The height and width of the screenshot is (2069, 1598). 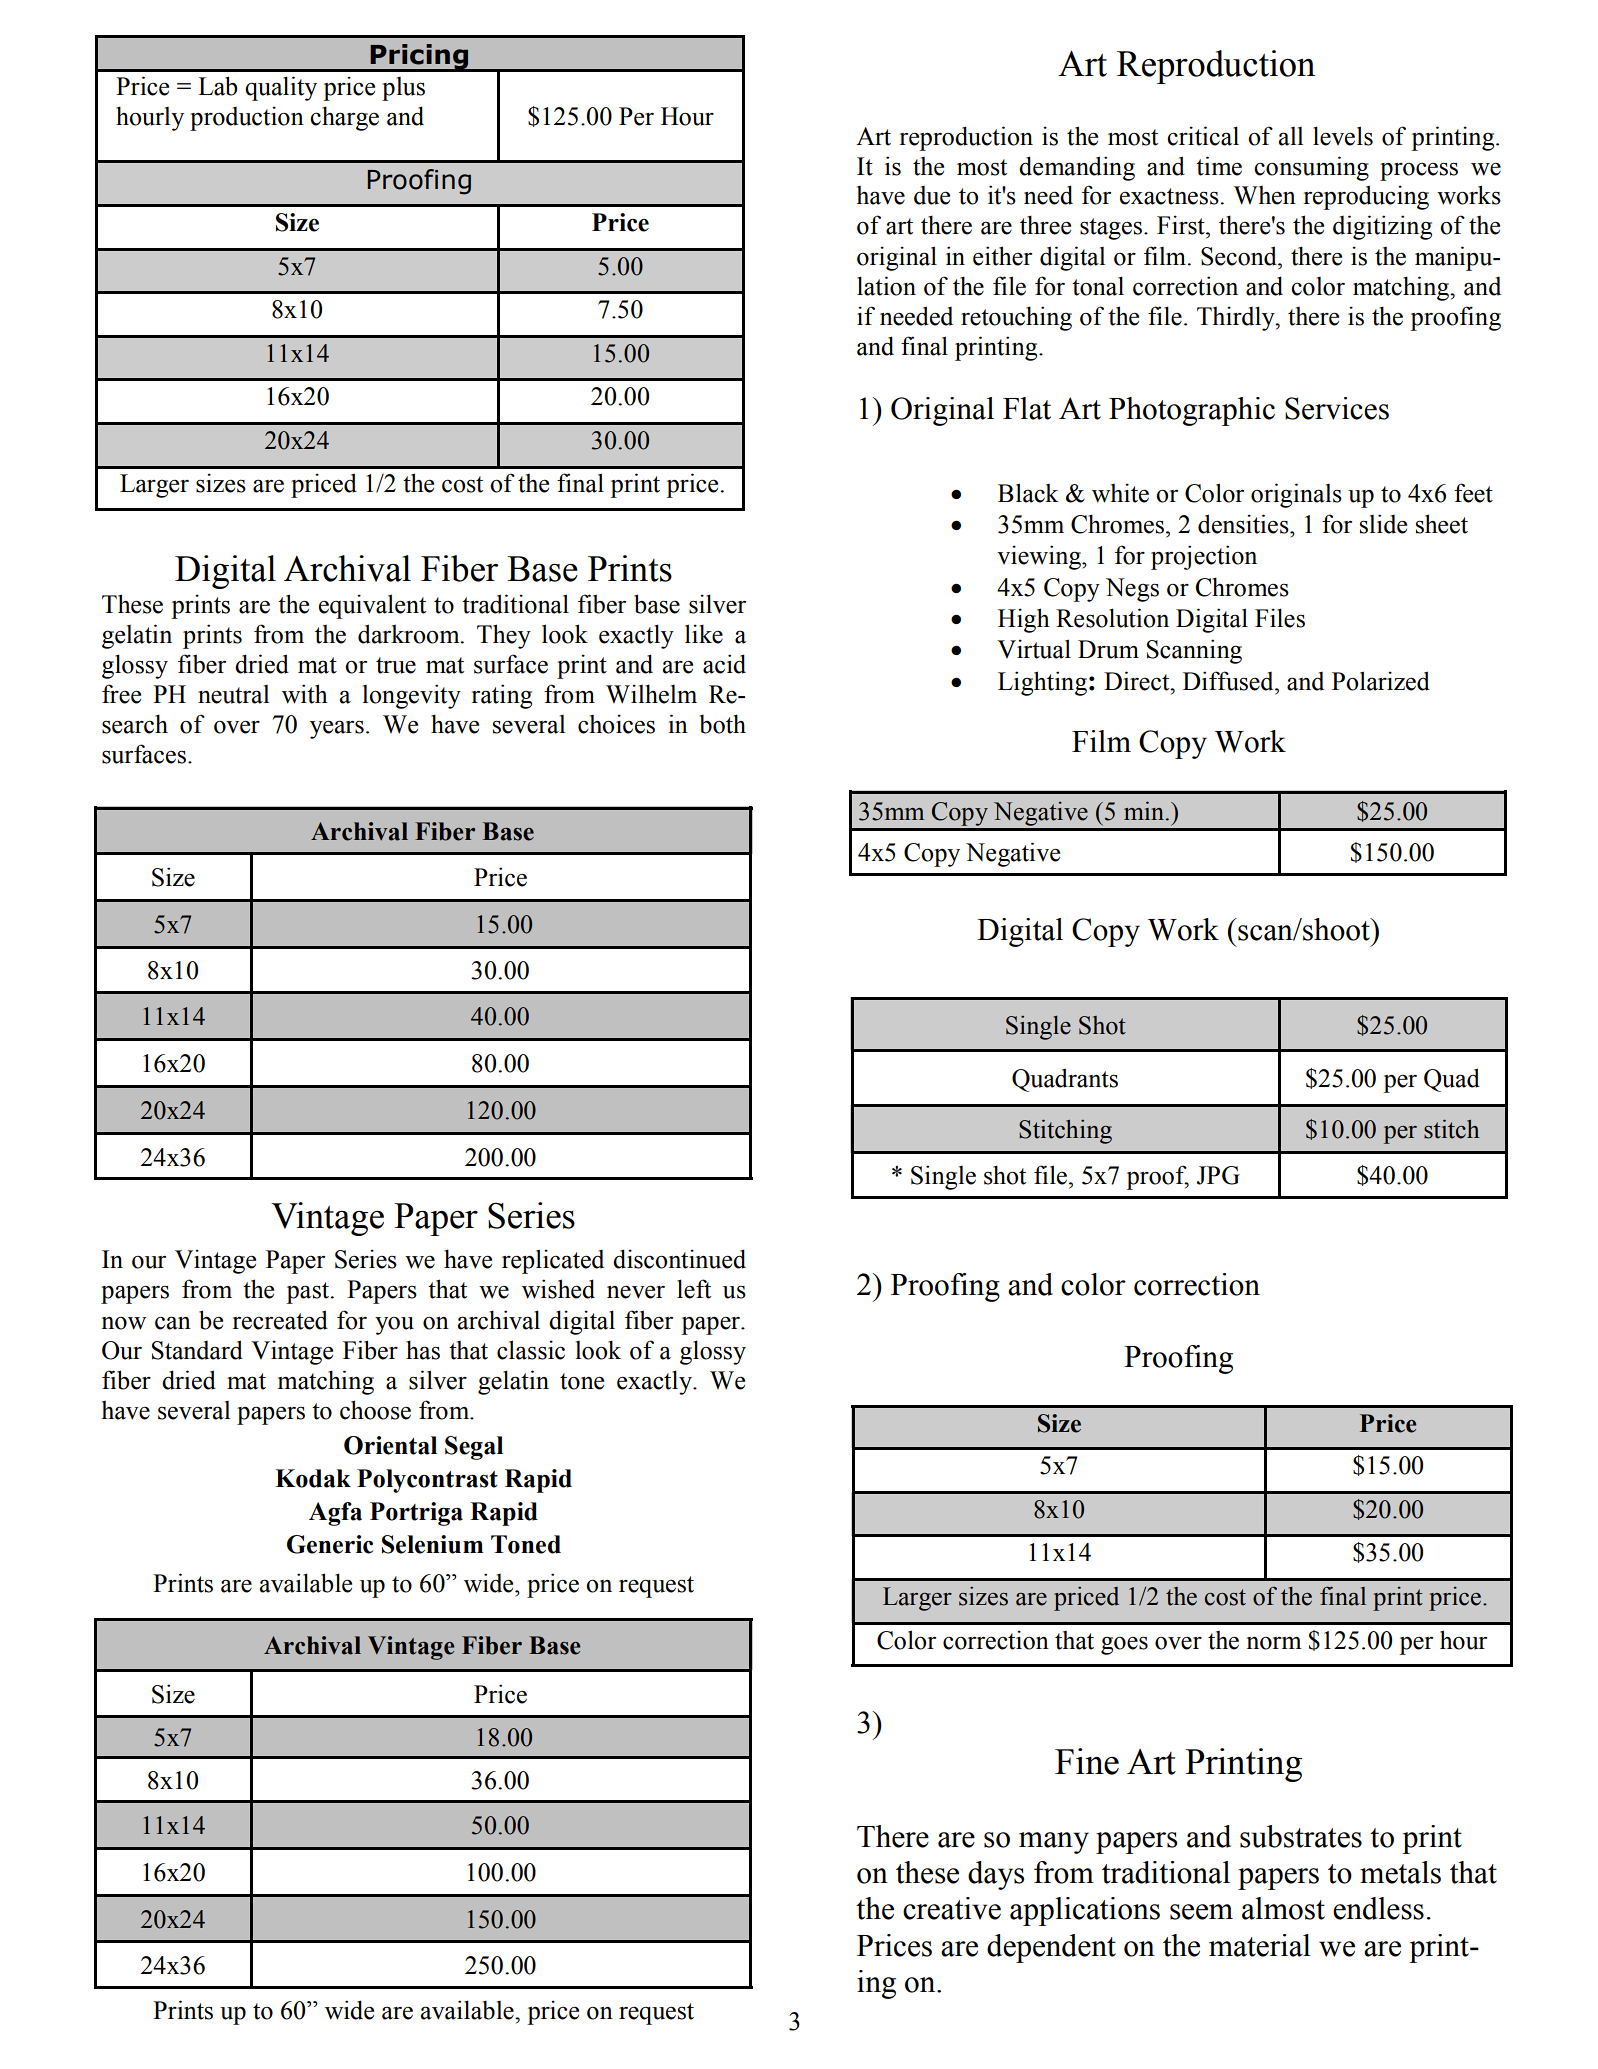 What do you see at coordinates (309, 1293) in the screenshot?
I see `past` at bounding box center [309, 1293].
